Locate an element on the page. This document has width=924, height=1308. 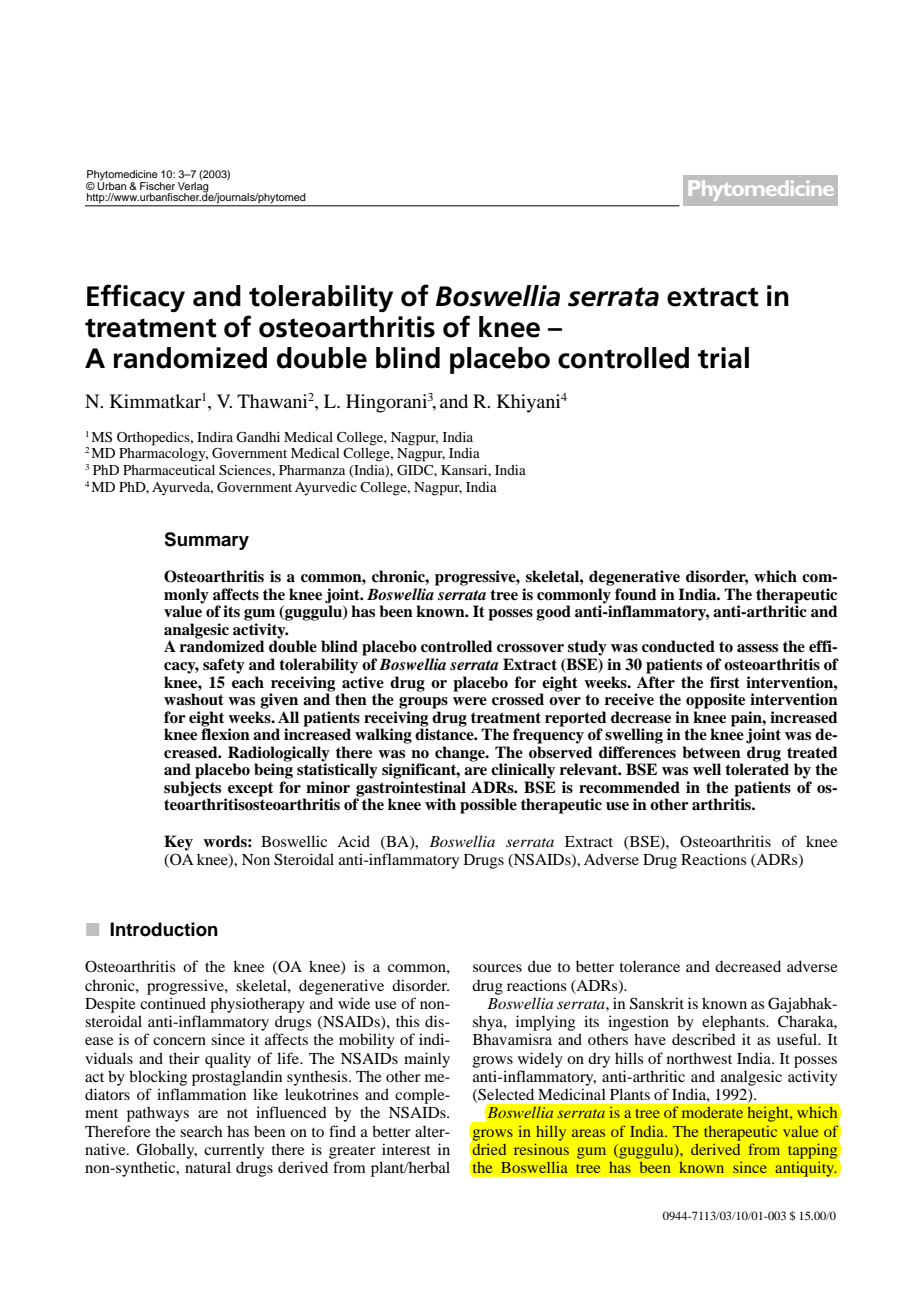
Summary is located at coordinates (206, 541).
